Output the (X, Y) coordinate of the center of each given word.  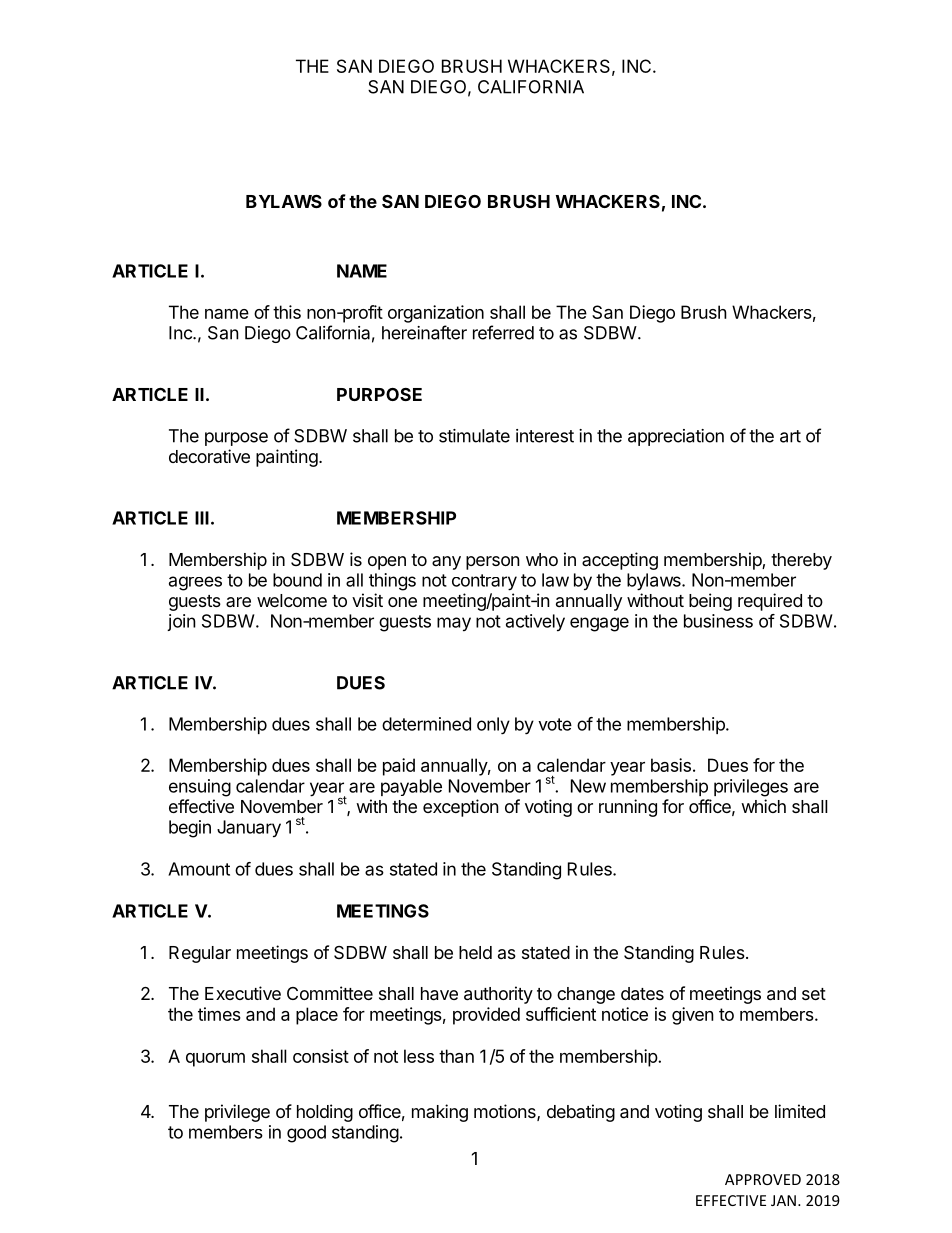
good (306, 1134)
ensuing (200, 788)
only (493, 726)
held (475, 952)
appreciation (676, 437)
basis (671, 765)
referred (503, 332)
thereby (801, 561)
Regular (200, 954)
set (814, 994)
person (493, 563)
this (287, 312)
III (202, 518)
